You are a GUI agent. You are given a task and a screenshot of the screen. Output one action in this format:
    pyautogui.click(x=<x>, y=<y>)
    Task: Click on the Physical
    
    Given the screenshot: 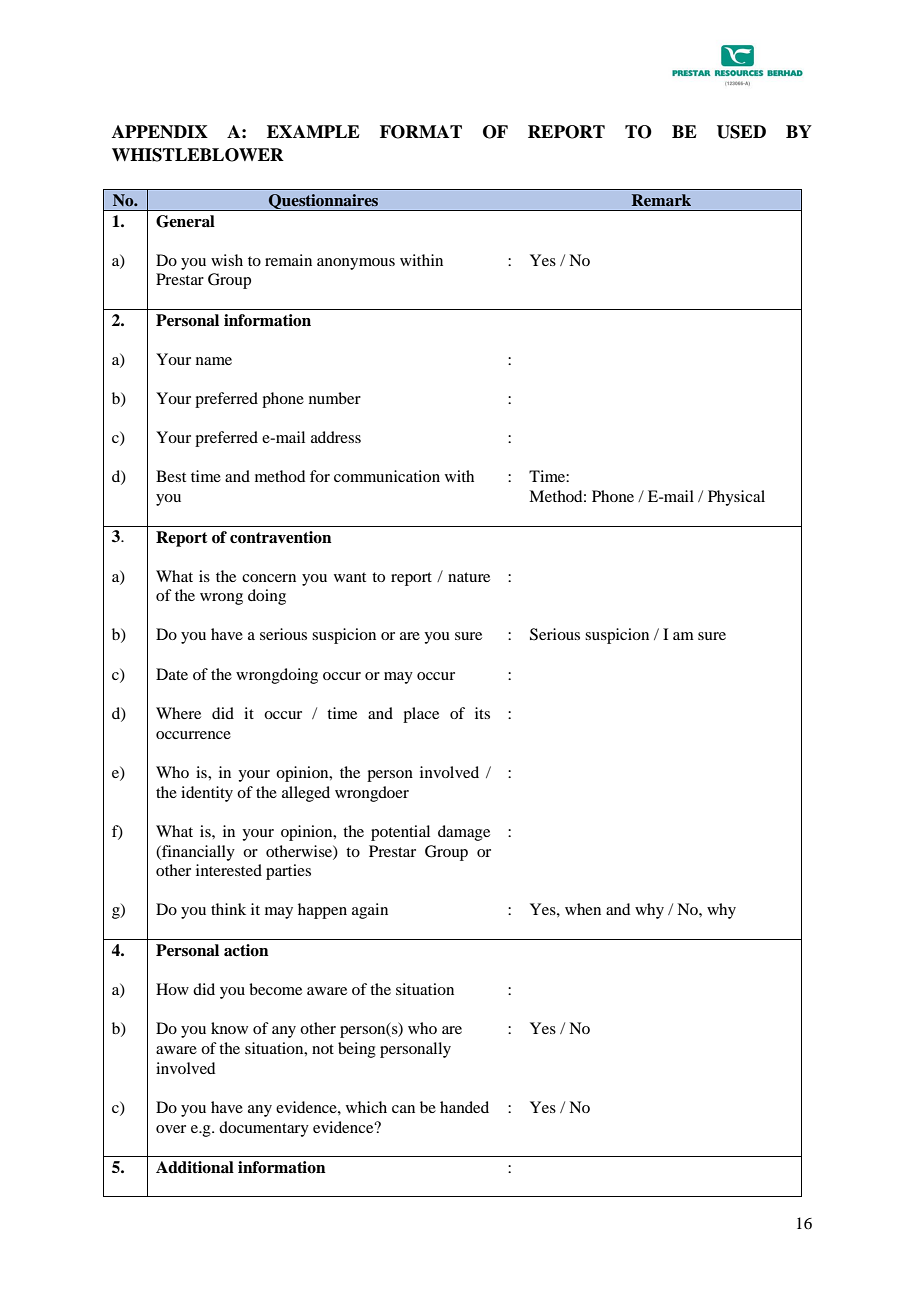 What is the action you would take?
    pyautogui.click(x=736, y=498)
